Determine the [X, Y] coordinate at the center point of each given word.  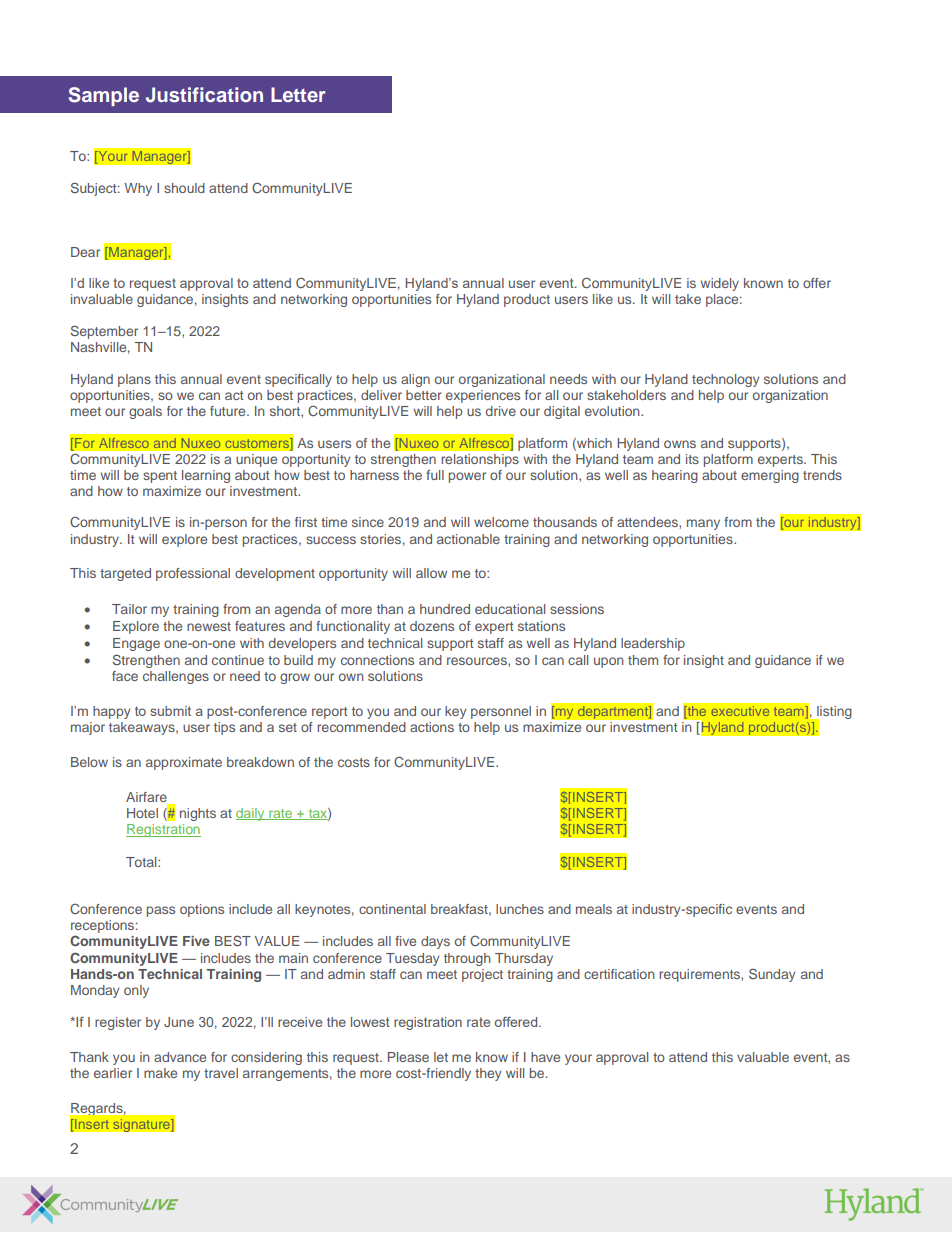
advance [180, 1057]
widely [719, 284]
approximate [184, 763]
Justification [204, 95]
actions [432, 727]
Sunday [772, 975]
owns [680, 444]
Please [408, 1057]
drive [501, 411]
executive [740, 711]
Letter [298, 94]
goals [145, 412]
